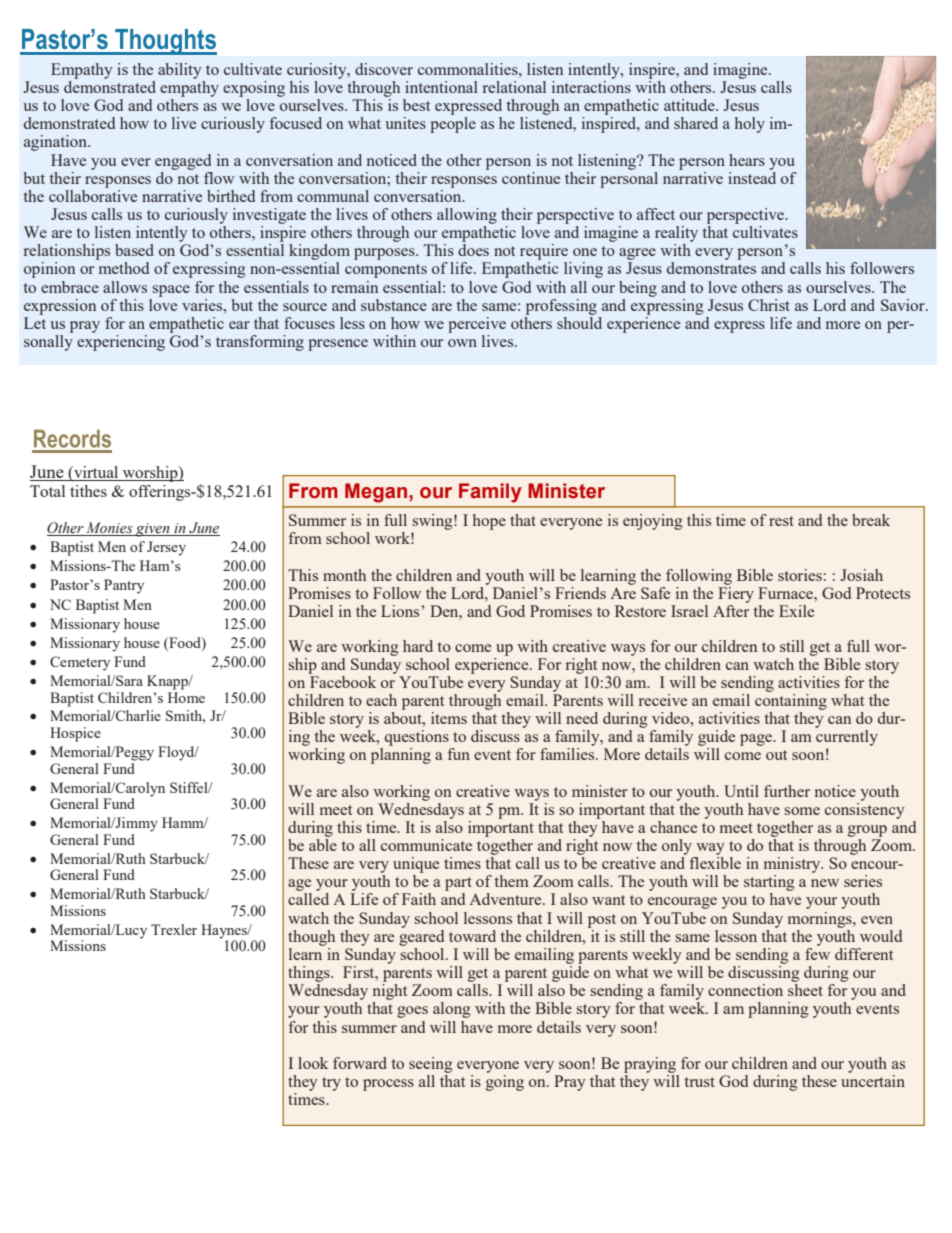  What do you see at coordinates (313, 1063) in the screenshot?
I see `look` at bounding box center [313, 1063].
